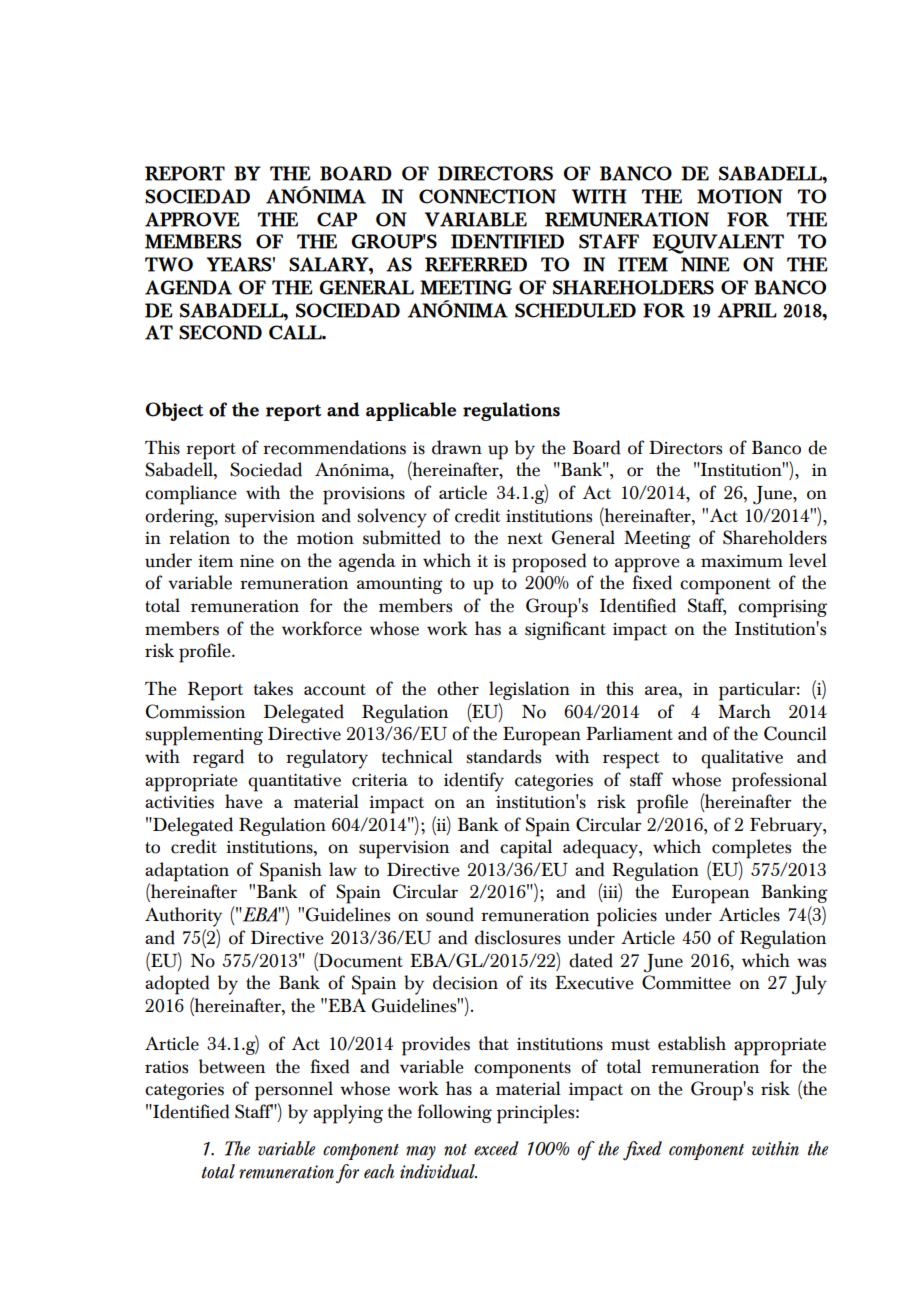 The image size is (924, 1308). I want to click on TWO, so click(169, 264).
